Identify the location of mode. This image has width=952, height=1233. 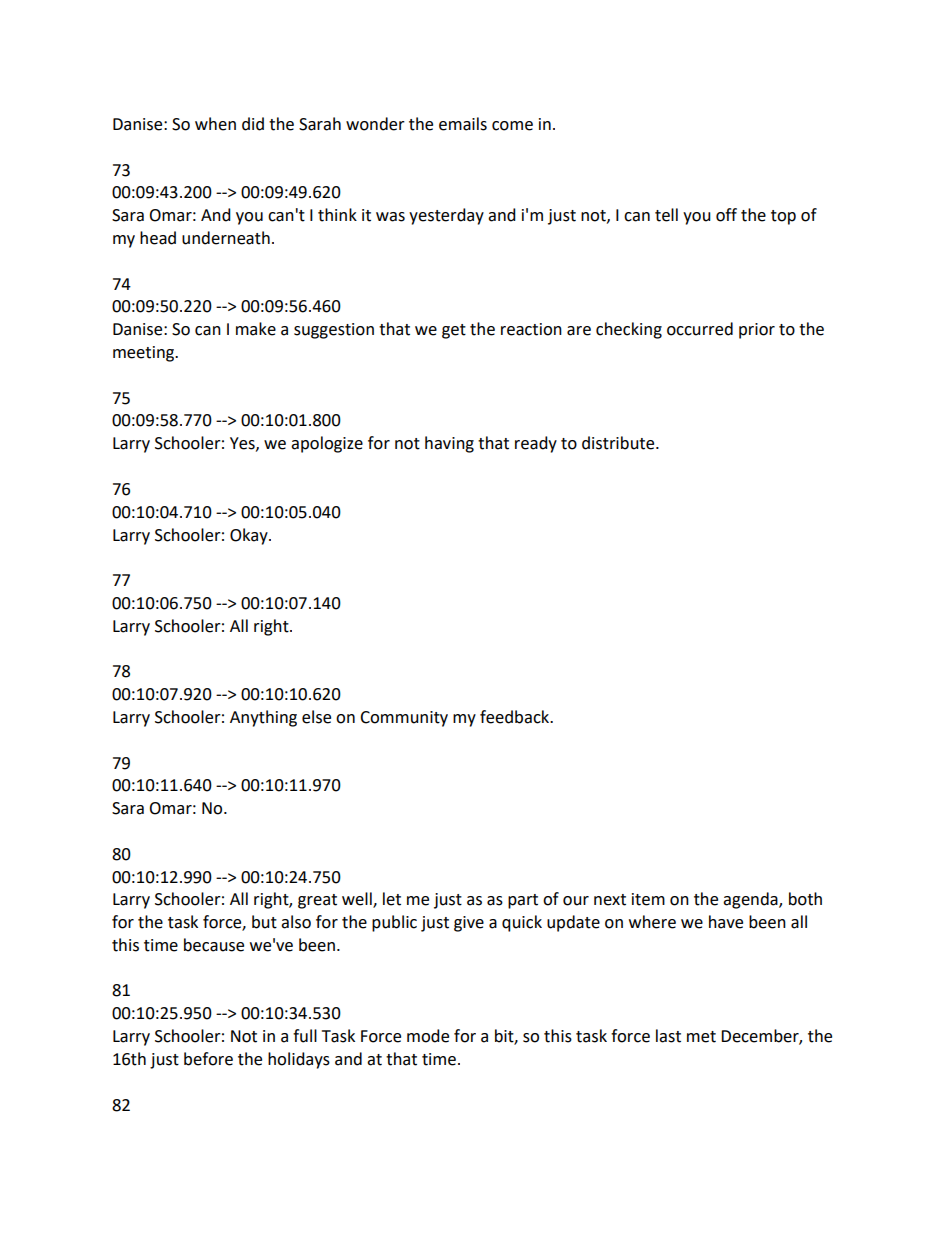
(428, 1036).
